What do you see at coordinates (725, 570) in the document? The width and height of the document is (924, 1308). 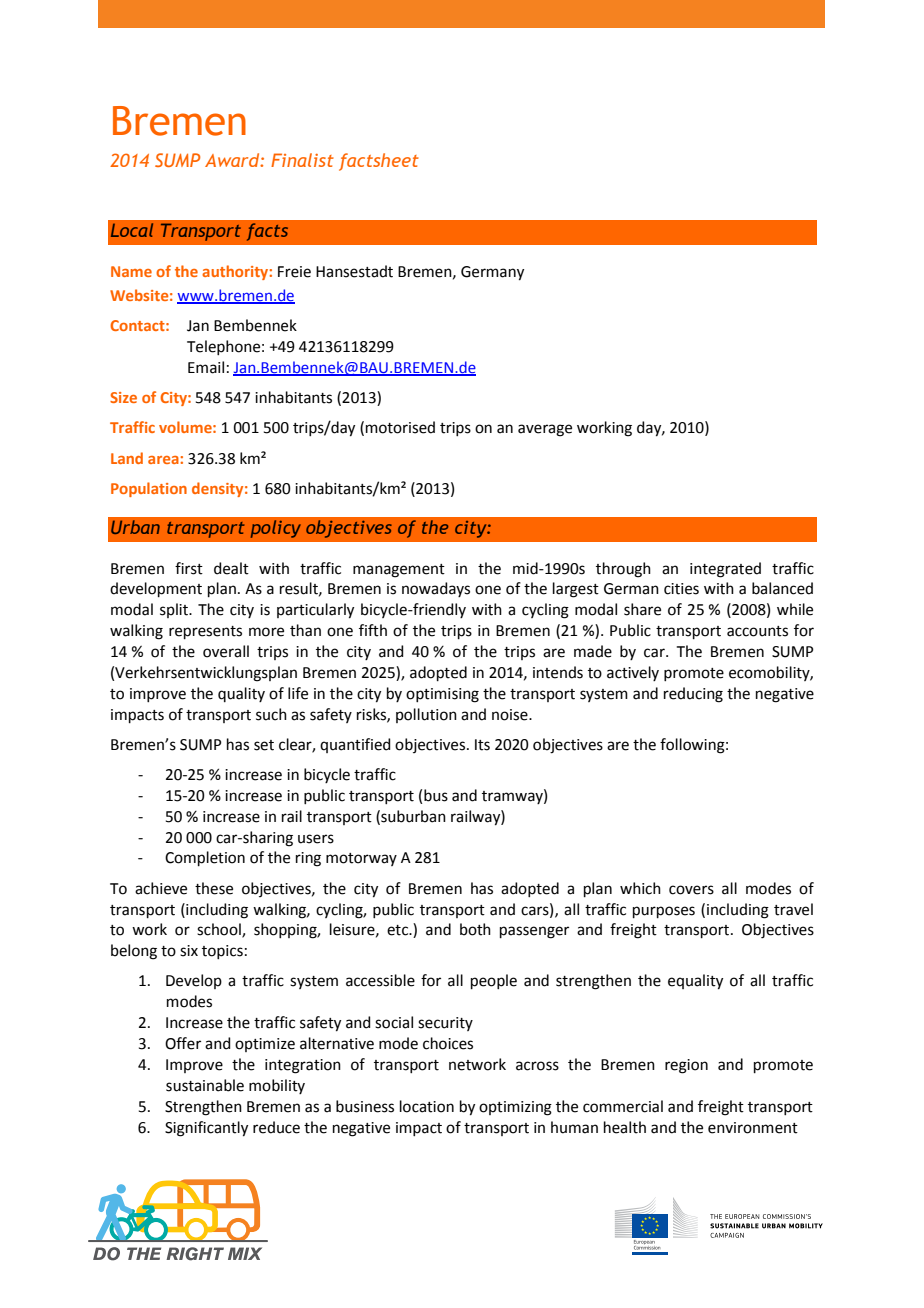 I see `integrated` at bounding box center [725, 570].
